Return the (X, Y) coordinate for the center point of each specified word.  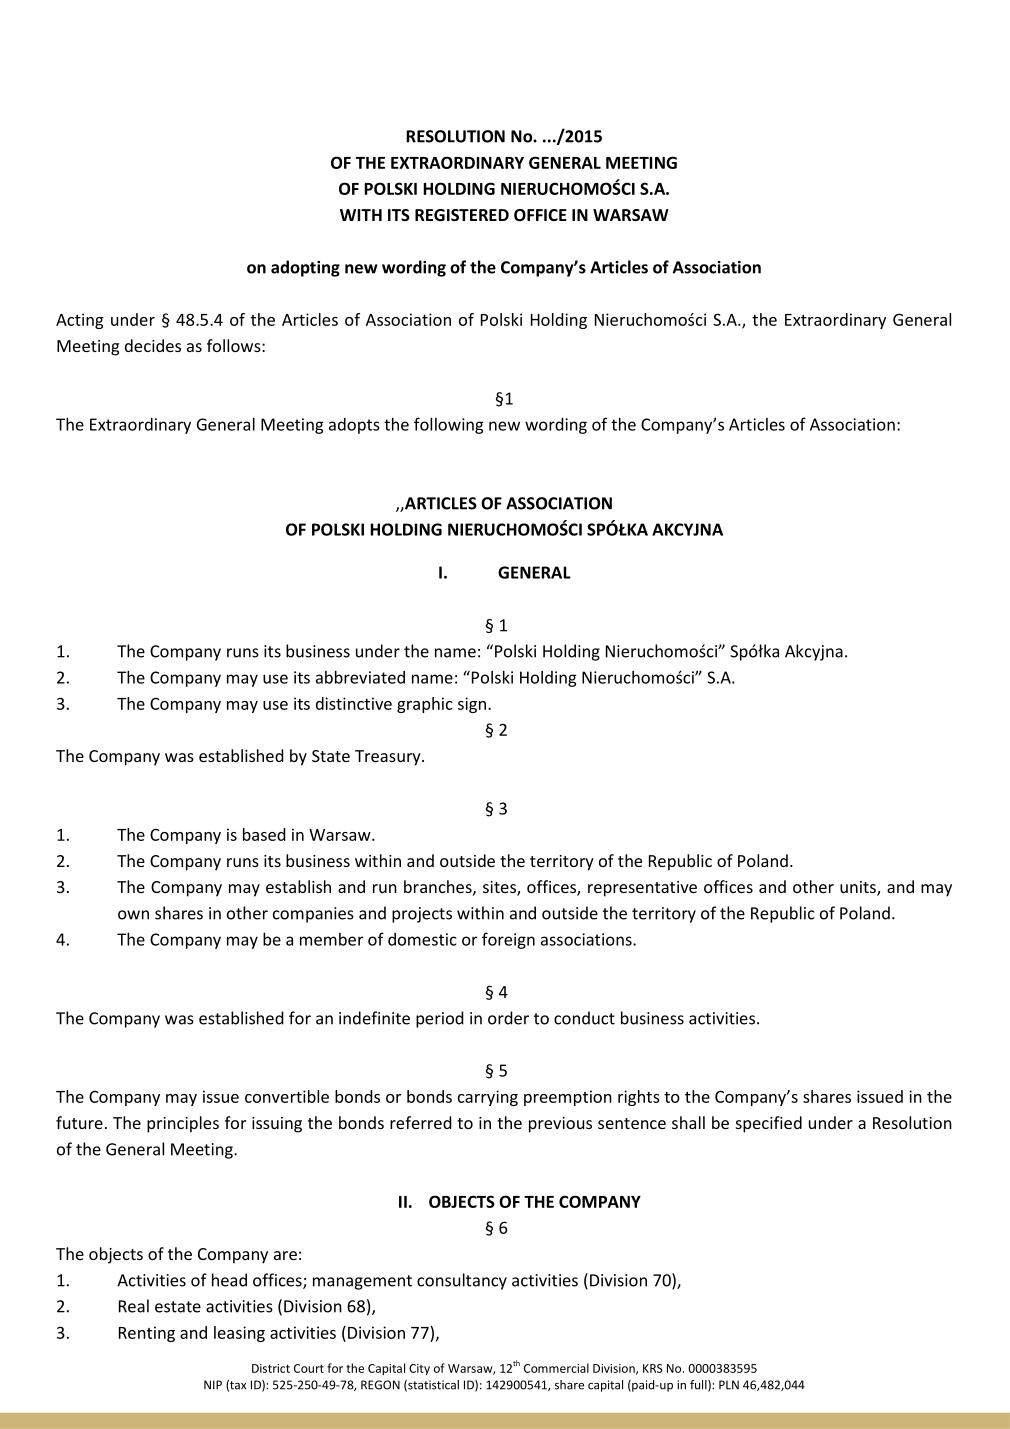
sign (473, 705)
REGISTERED (462, 215)
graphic (425, 705)
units (859, 888)
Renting (147, 1334)
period (440, 1019)
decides (153, 345)
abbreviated (360, 677)
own (133, 915)
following (449, 425)
